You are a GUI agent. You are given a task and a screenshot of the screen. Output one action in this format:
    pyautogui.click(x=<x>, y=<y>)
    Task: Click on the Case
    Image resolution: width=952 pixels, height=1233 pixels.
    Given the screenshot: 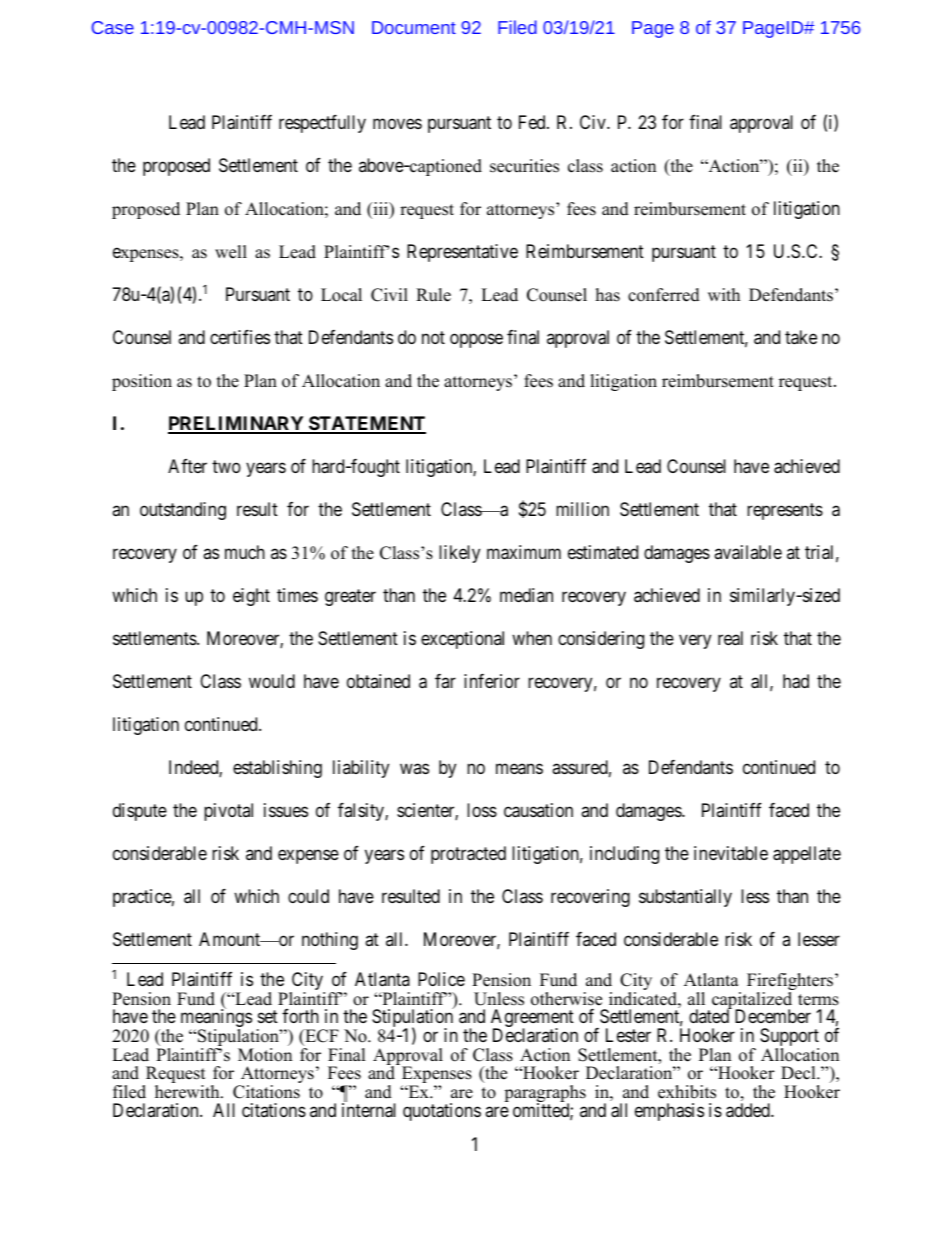 What is the action you would take?
    pyautogui.click(x=113, y=27)
